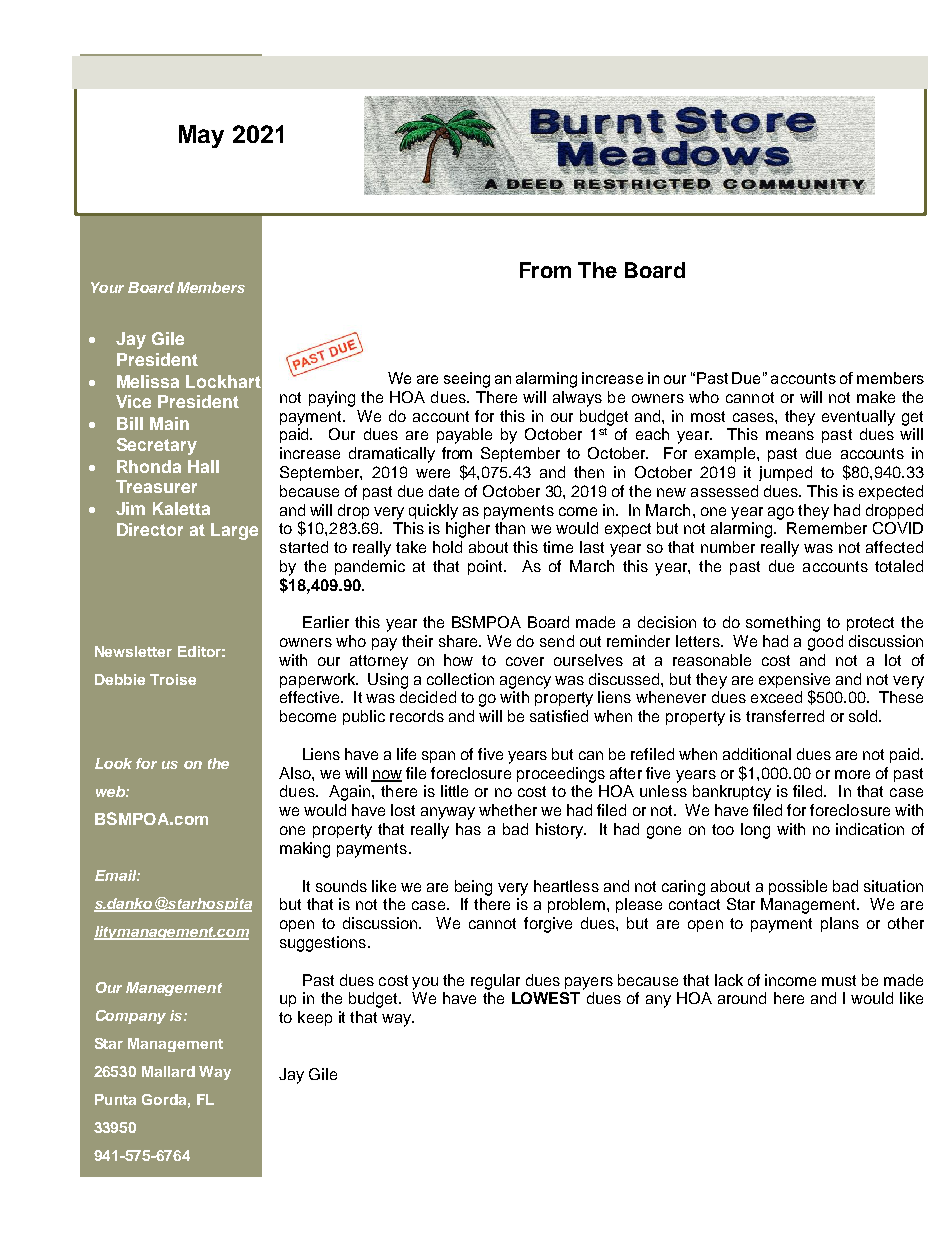 The height and width of the screenshot is (1233, 952). I want to click on Mallard, so click(168, 1071).
